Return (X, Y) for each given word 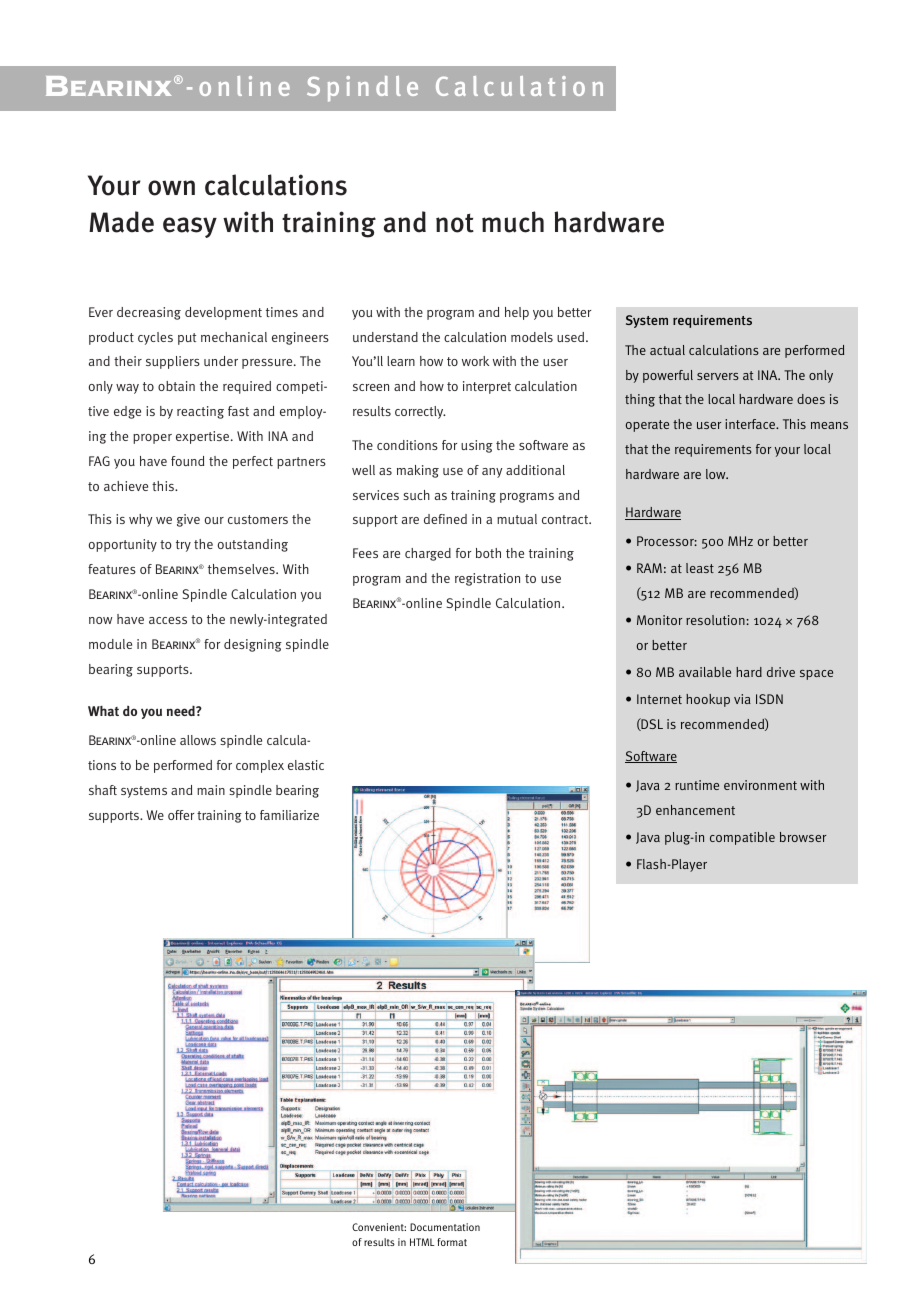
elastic (306, 765)
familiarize (289, 815)
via (742, 699)
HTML (422, 1242)
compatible (742, 838)
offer (181, 815)
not (455, 223)
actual (667, 350)
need (182, 711)
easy (190, 227)
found (187, 461)
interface (751, 424)
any (492, 473)
